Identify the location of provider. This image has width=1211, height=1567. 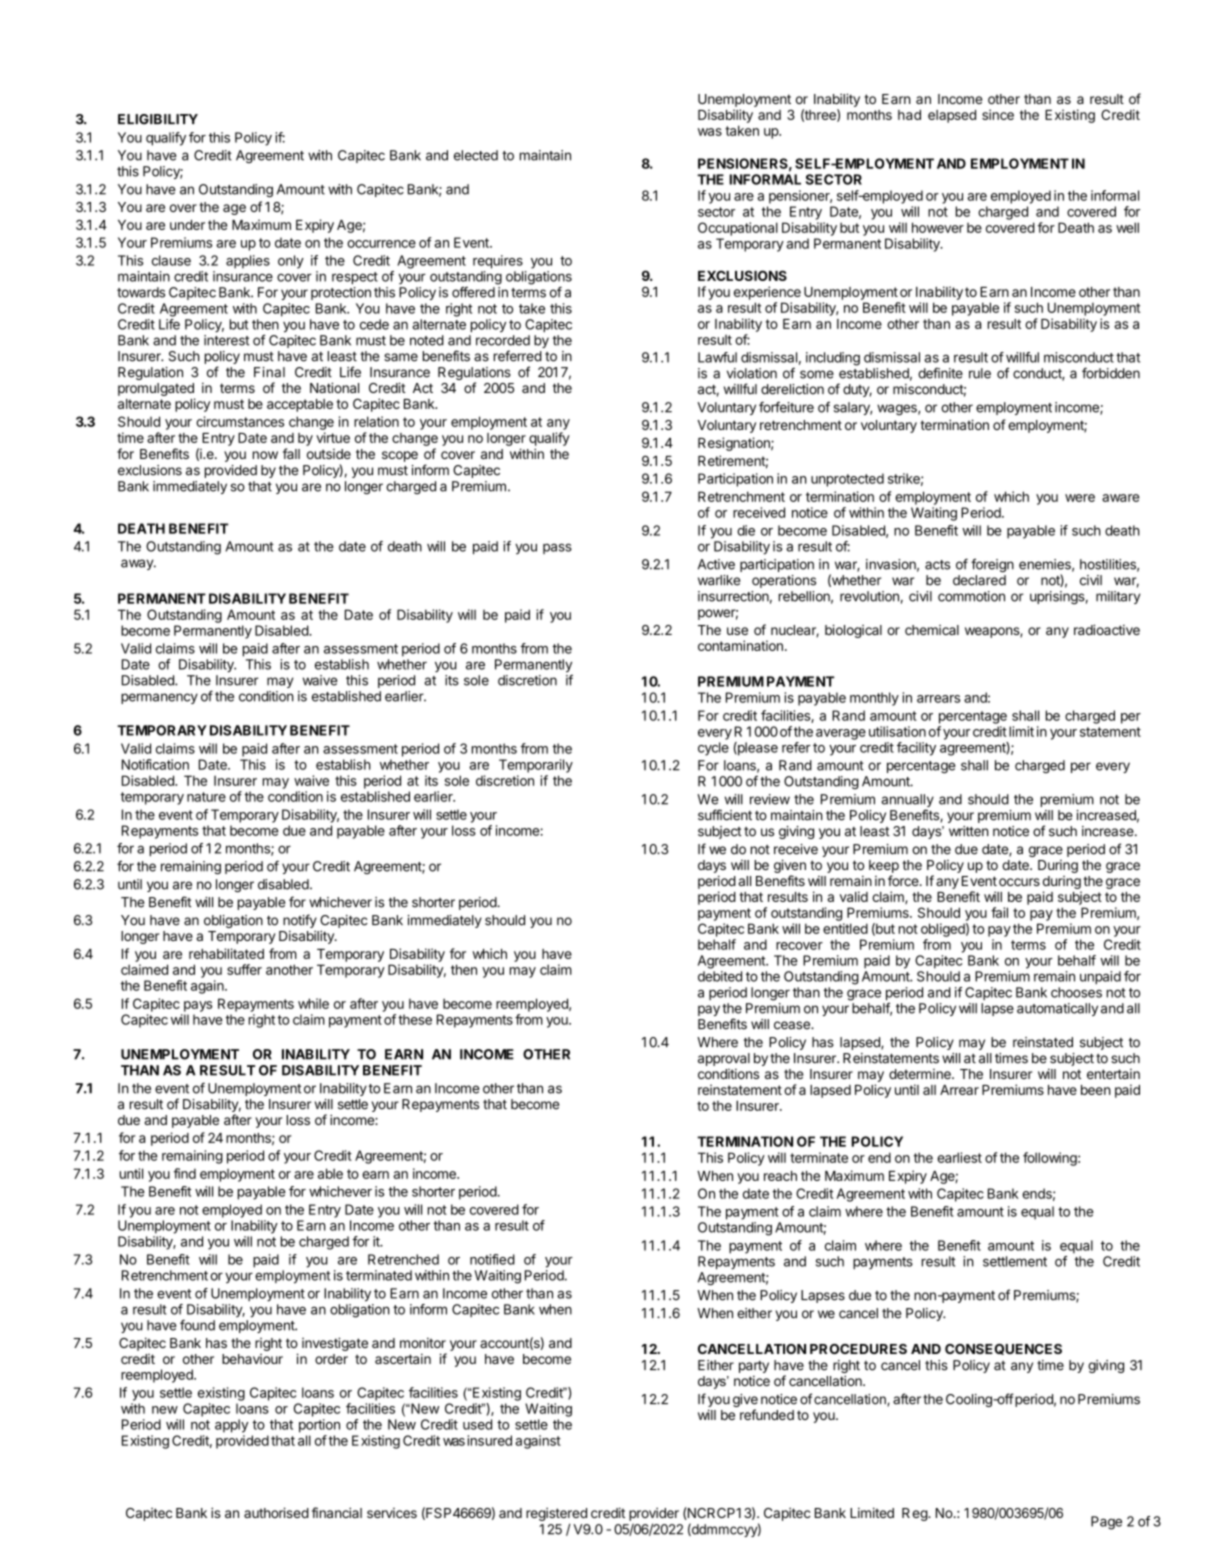
(654, 1514).
